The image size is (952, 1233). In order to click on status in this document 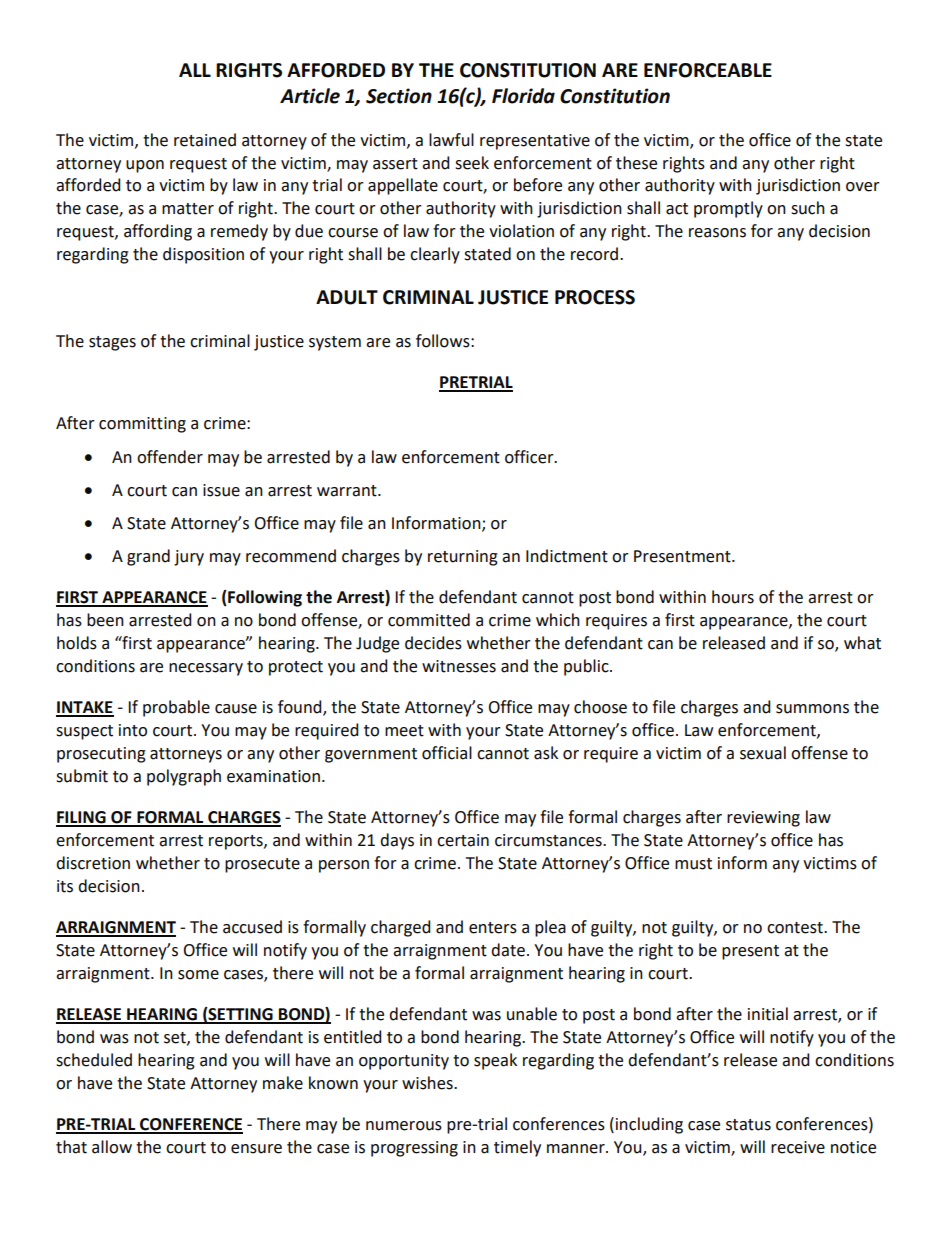, I will do `click(748, 1125)`.
